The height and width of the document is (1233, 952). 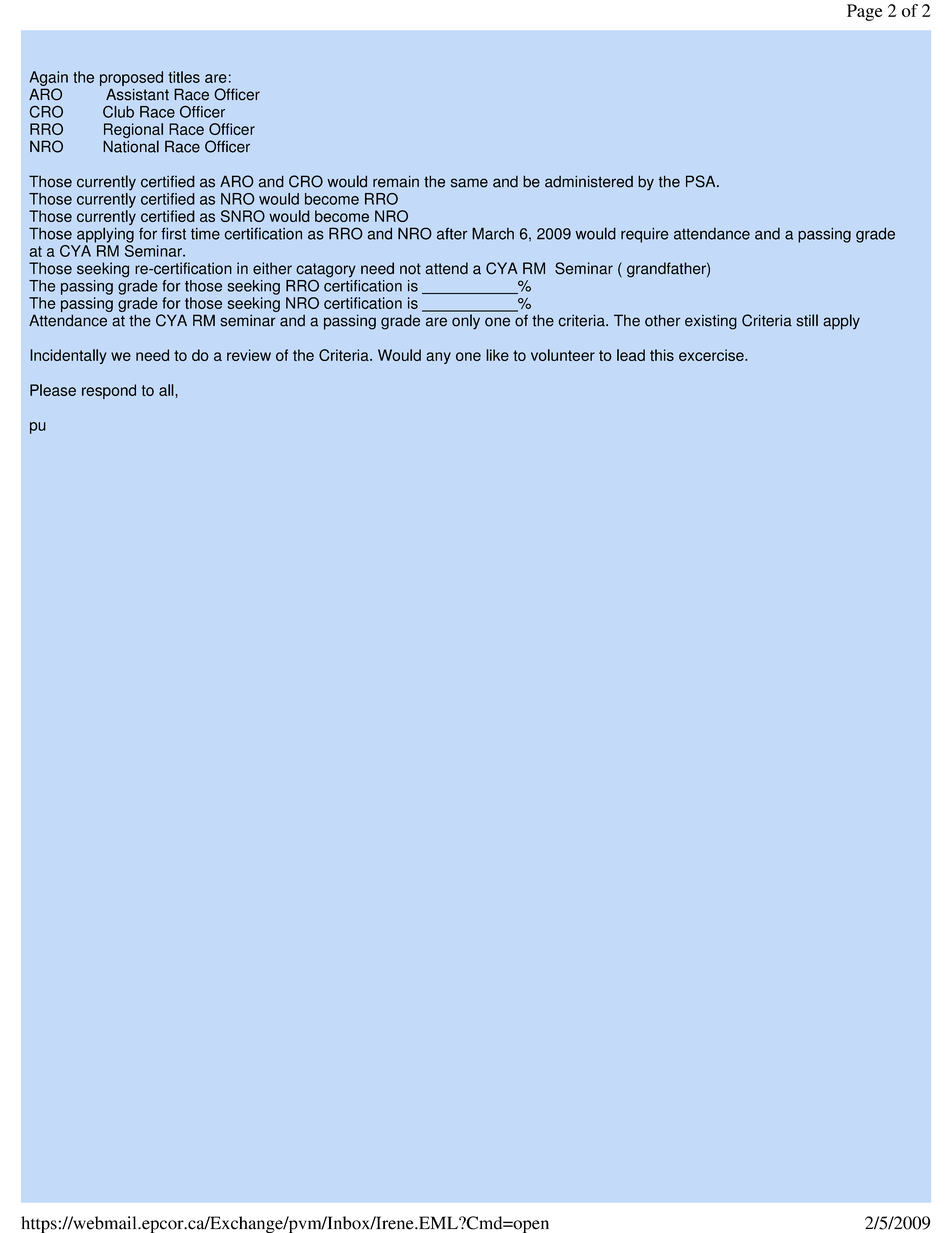 What do you see at coordinates (109, 391) in the document?
I see `respond` at bounding box center [109, 391].
